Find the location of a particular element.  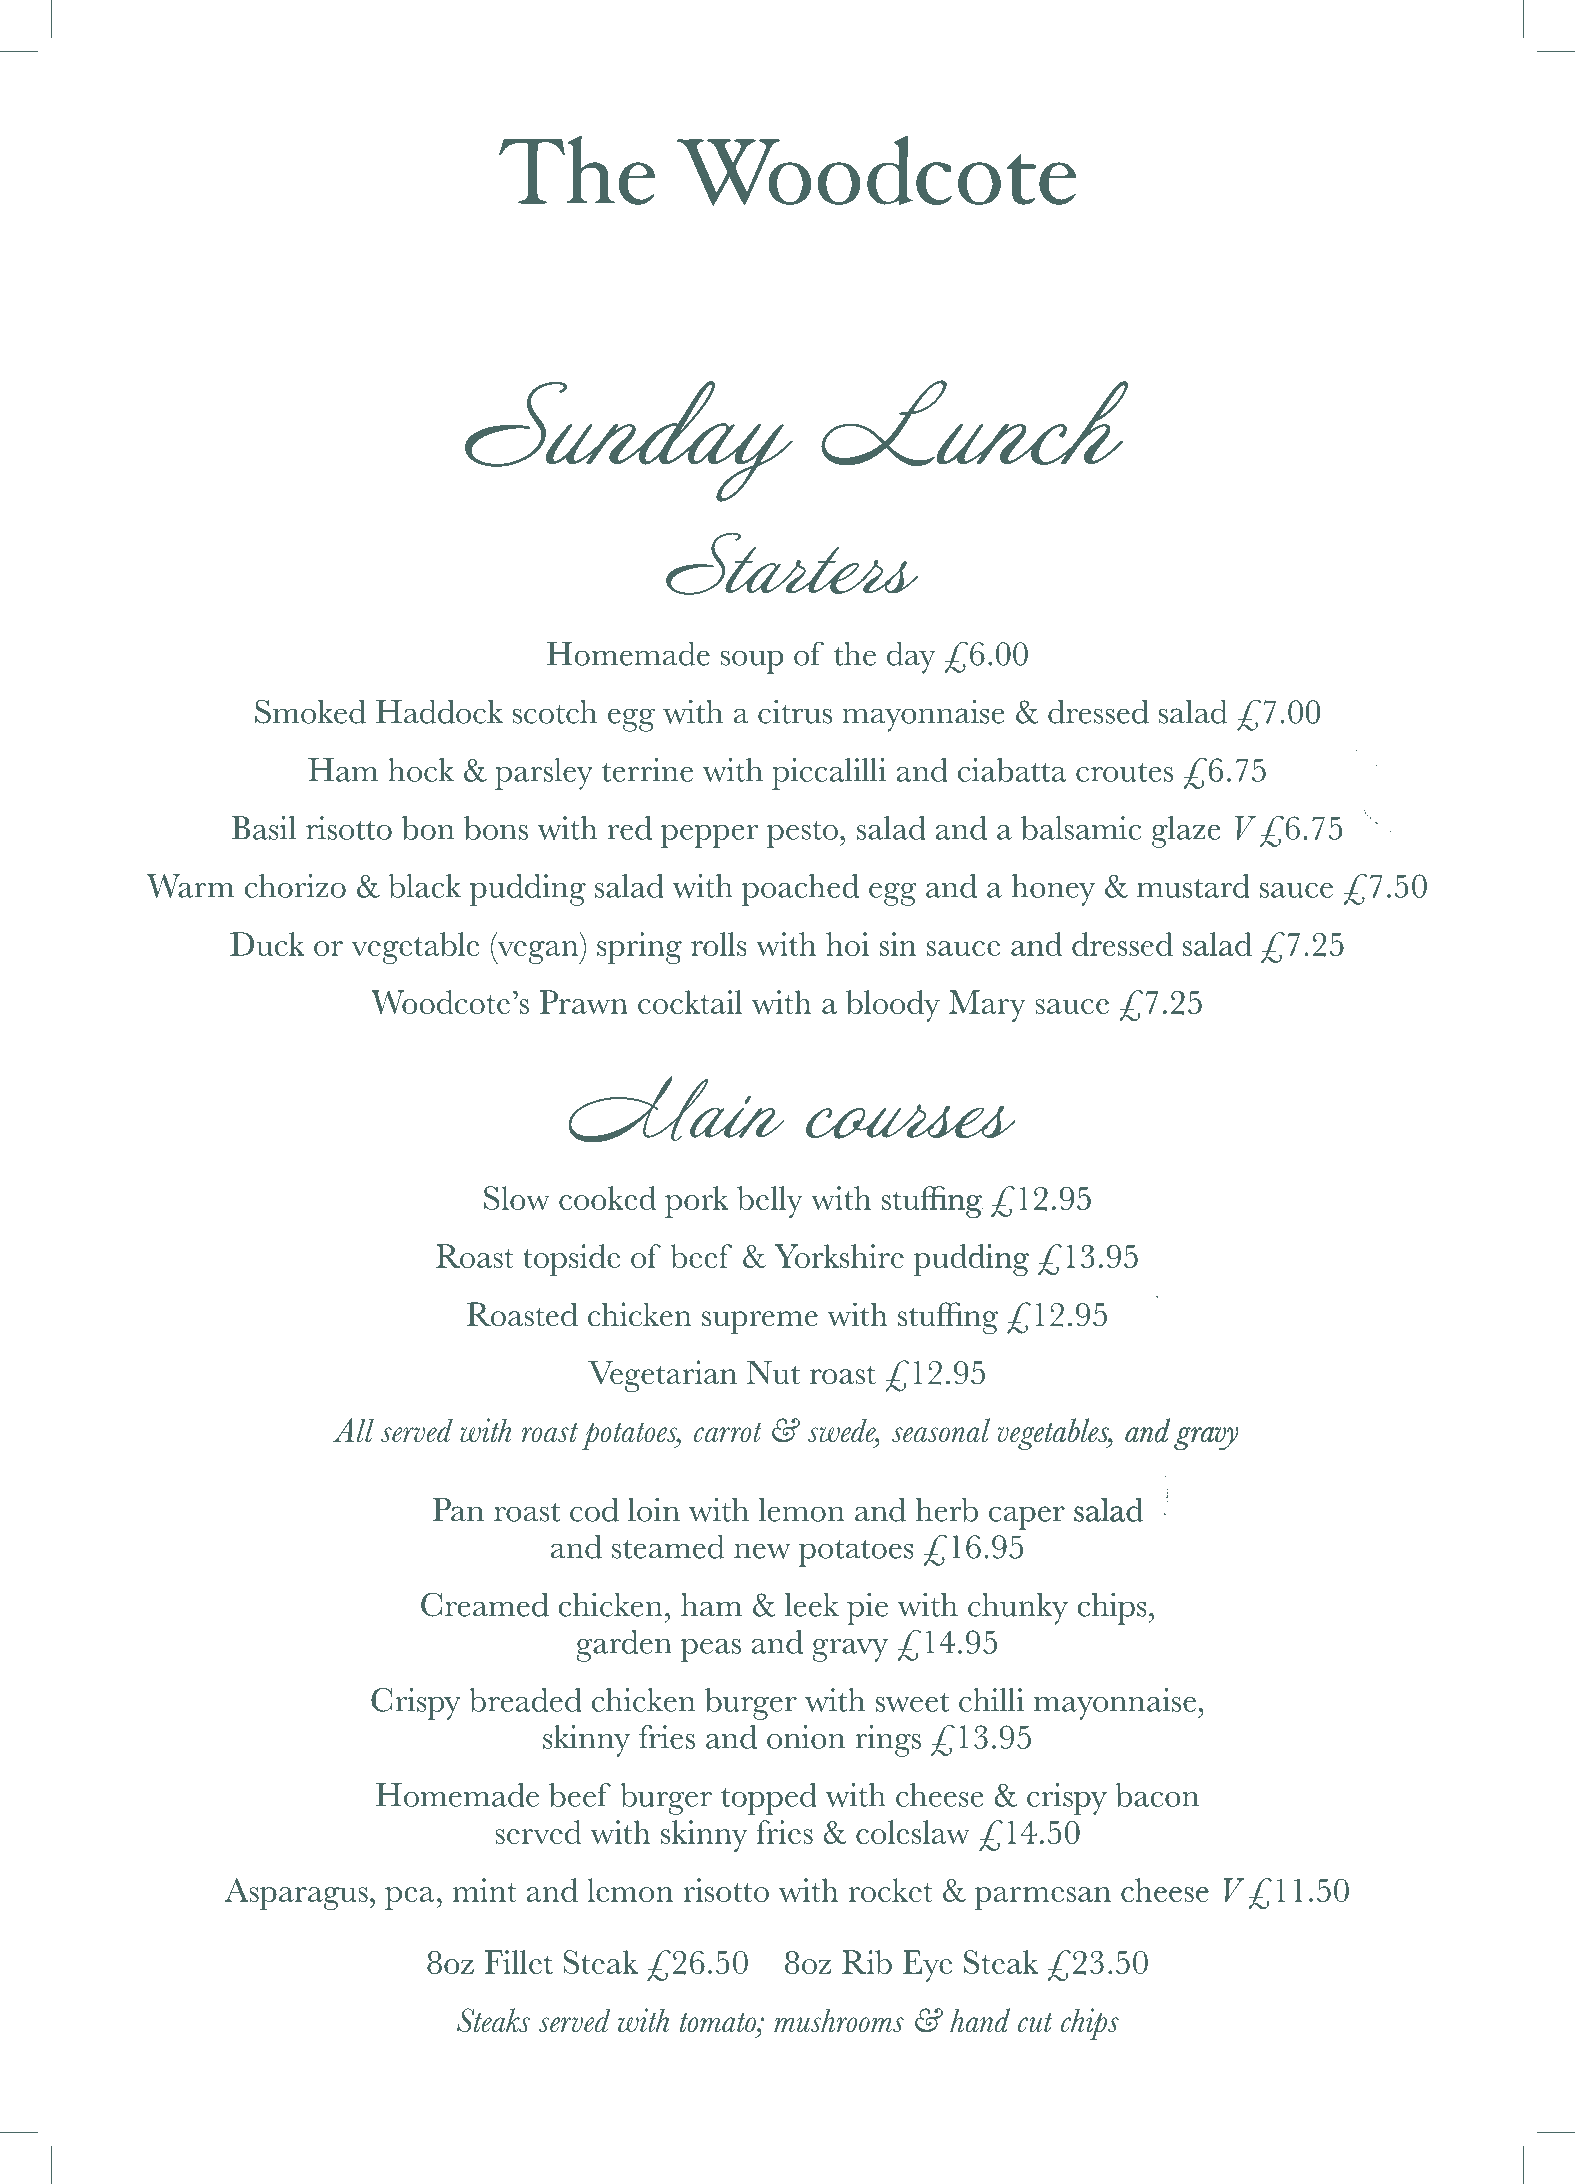

Lunch is located at coordinates (974, 423).
